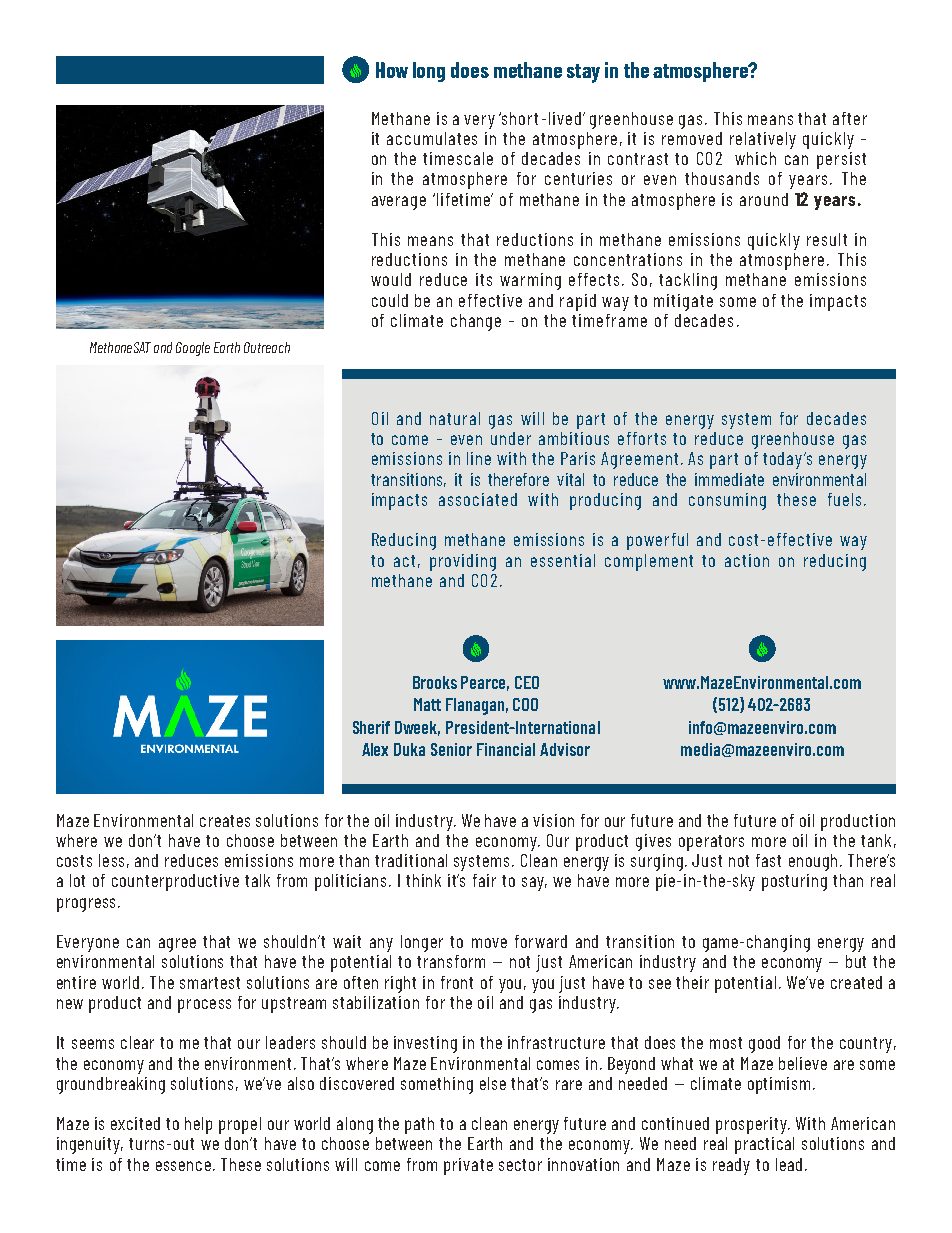 This screenshot has height=1233, width=952. Describe the element at coordinates (727, 501) in the screenshot. I see `consuming` at that location.
